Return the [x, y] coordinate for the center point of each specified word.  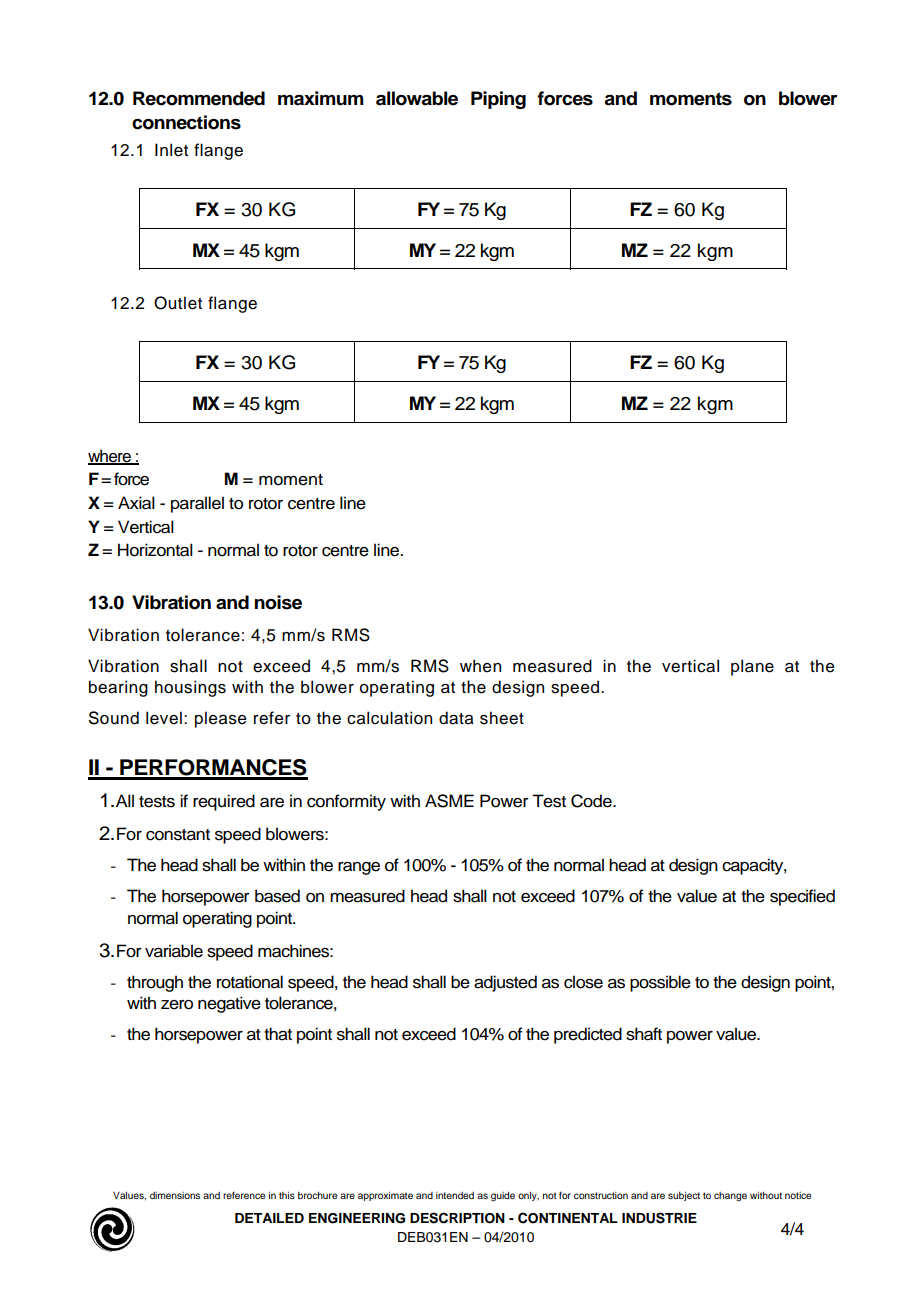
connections [186, 122]
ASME [449, 801]
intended [455, 1195]
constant [178, 835]
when [480, 666]
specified [802, 897]
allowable [417, 98]
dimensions [175, 1195]
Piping [498, 100]
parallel [197, 504]
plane [752, 667]
